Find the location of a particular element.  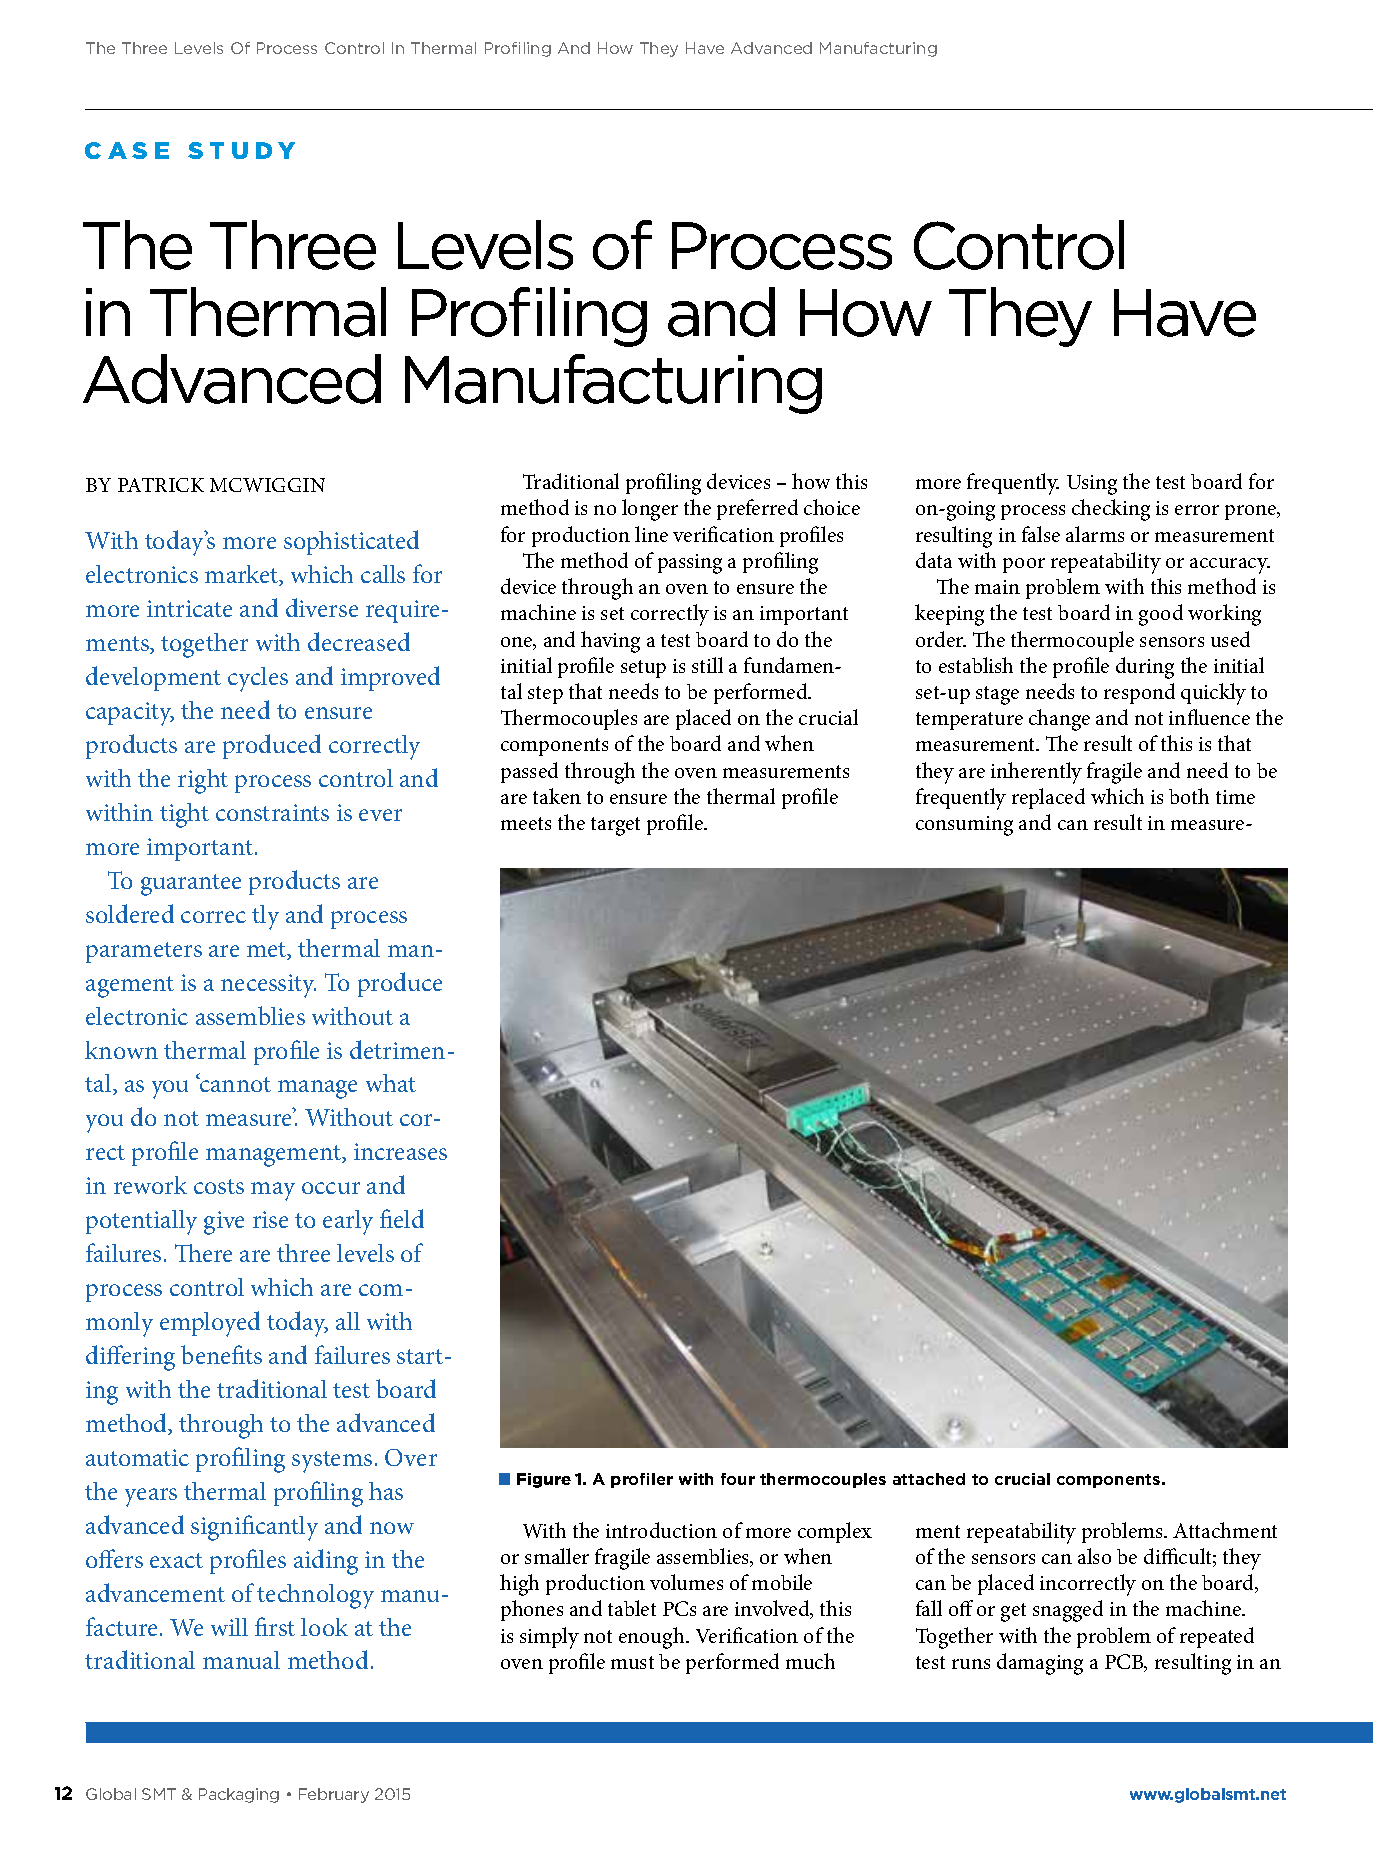

inherently is located at coordinates (1036, 773).
